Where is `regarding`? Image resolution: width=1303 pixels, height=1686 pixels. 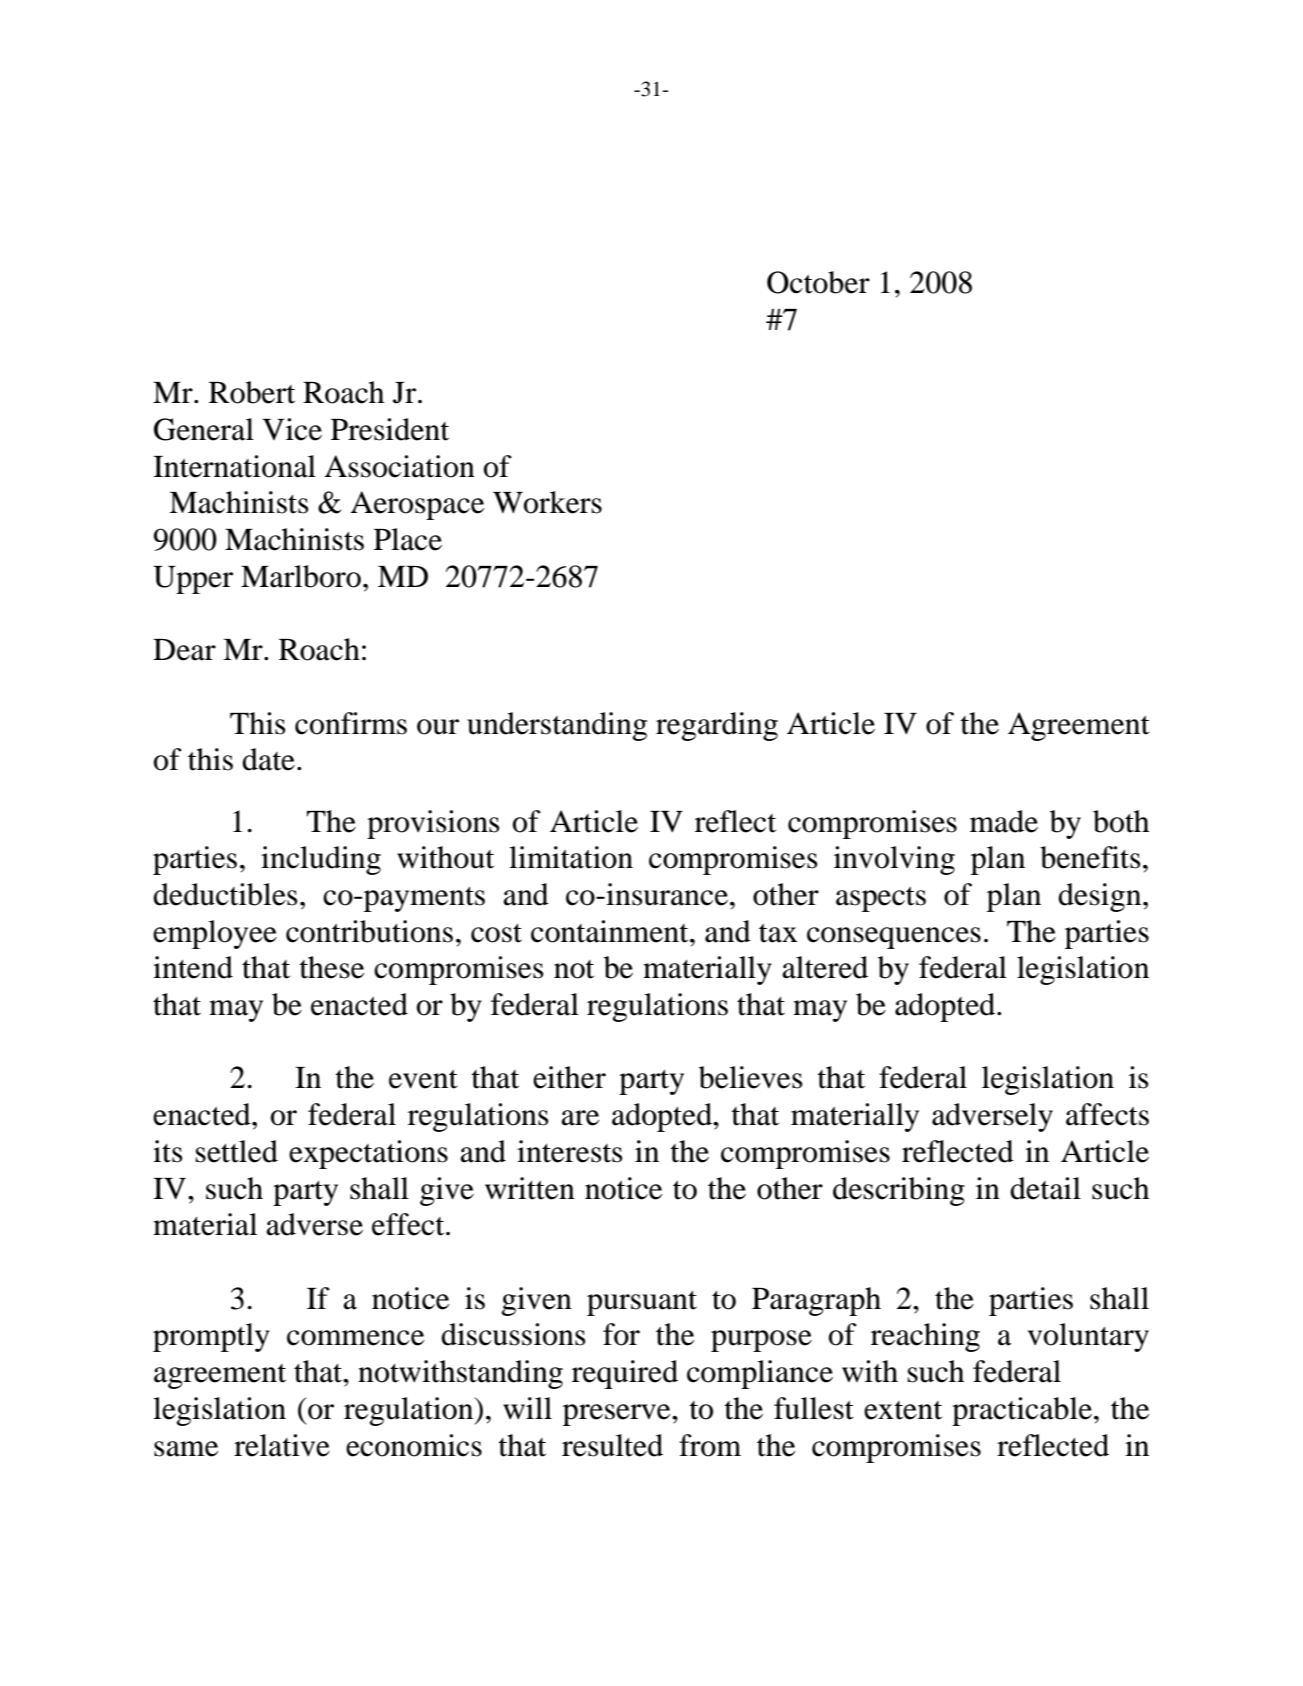 regarding is located at coordinates (717, 726).
